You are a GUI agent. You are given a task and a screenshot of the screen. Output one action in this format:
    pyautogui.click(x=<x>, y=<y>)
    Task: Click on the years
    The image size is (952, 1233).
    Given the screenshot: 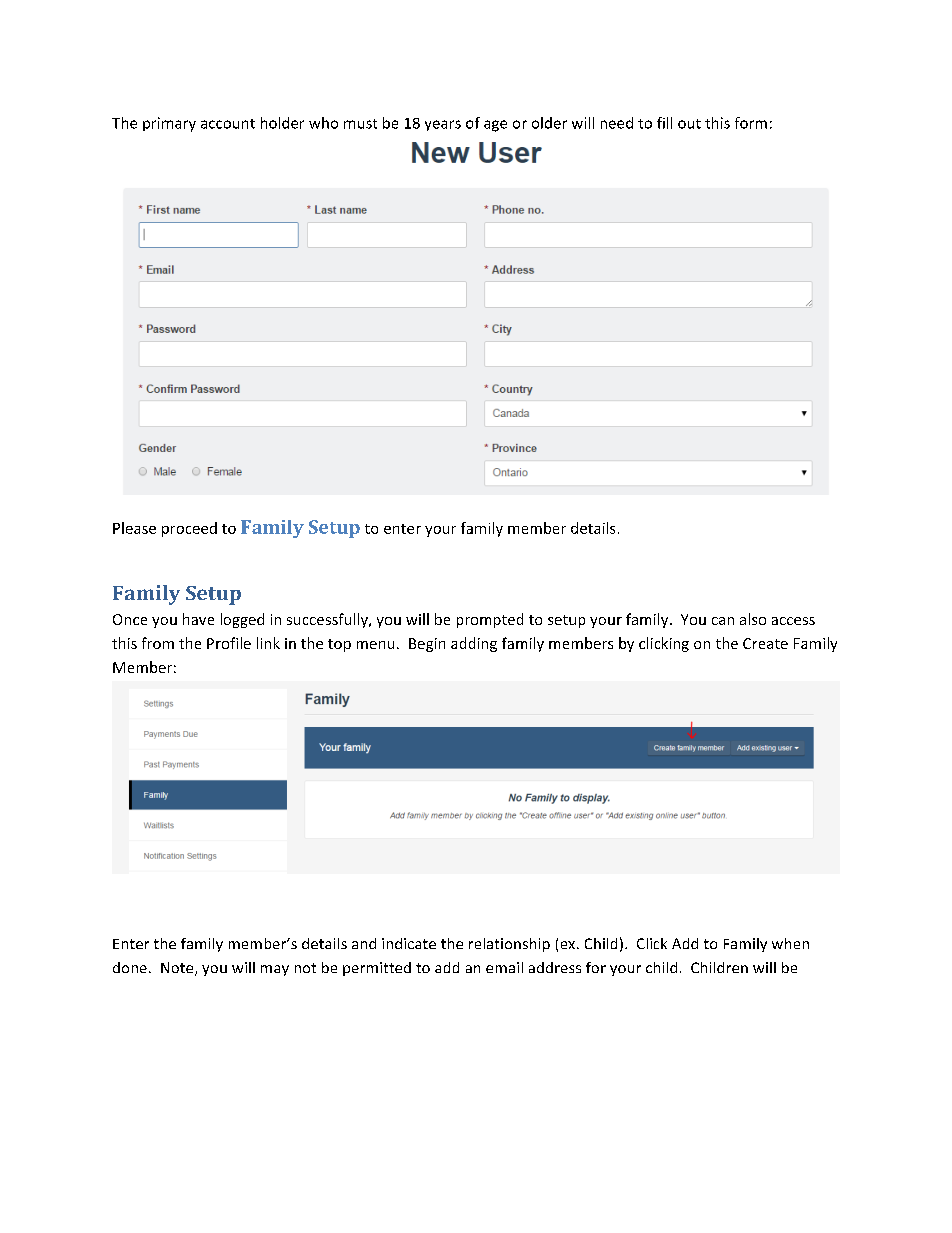 What is the action you would take?
    pyautogui.click(x=443, y=125)
